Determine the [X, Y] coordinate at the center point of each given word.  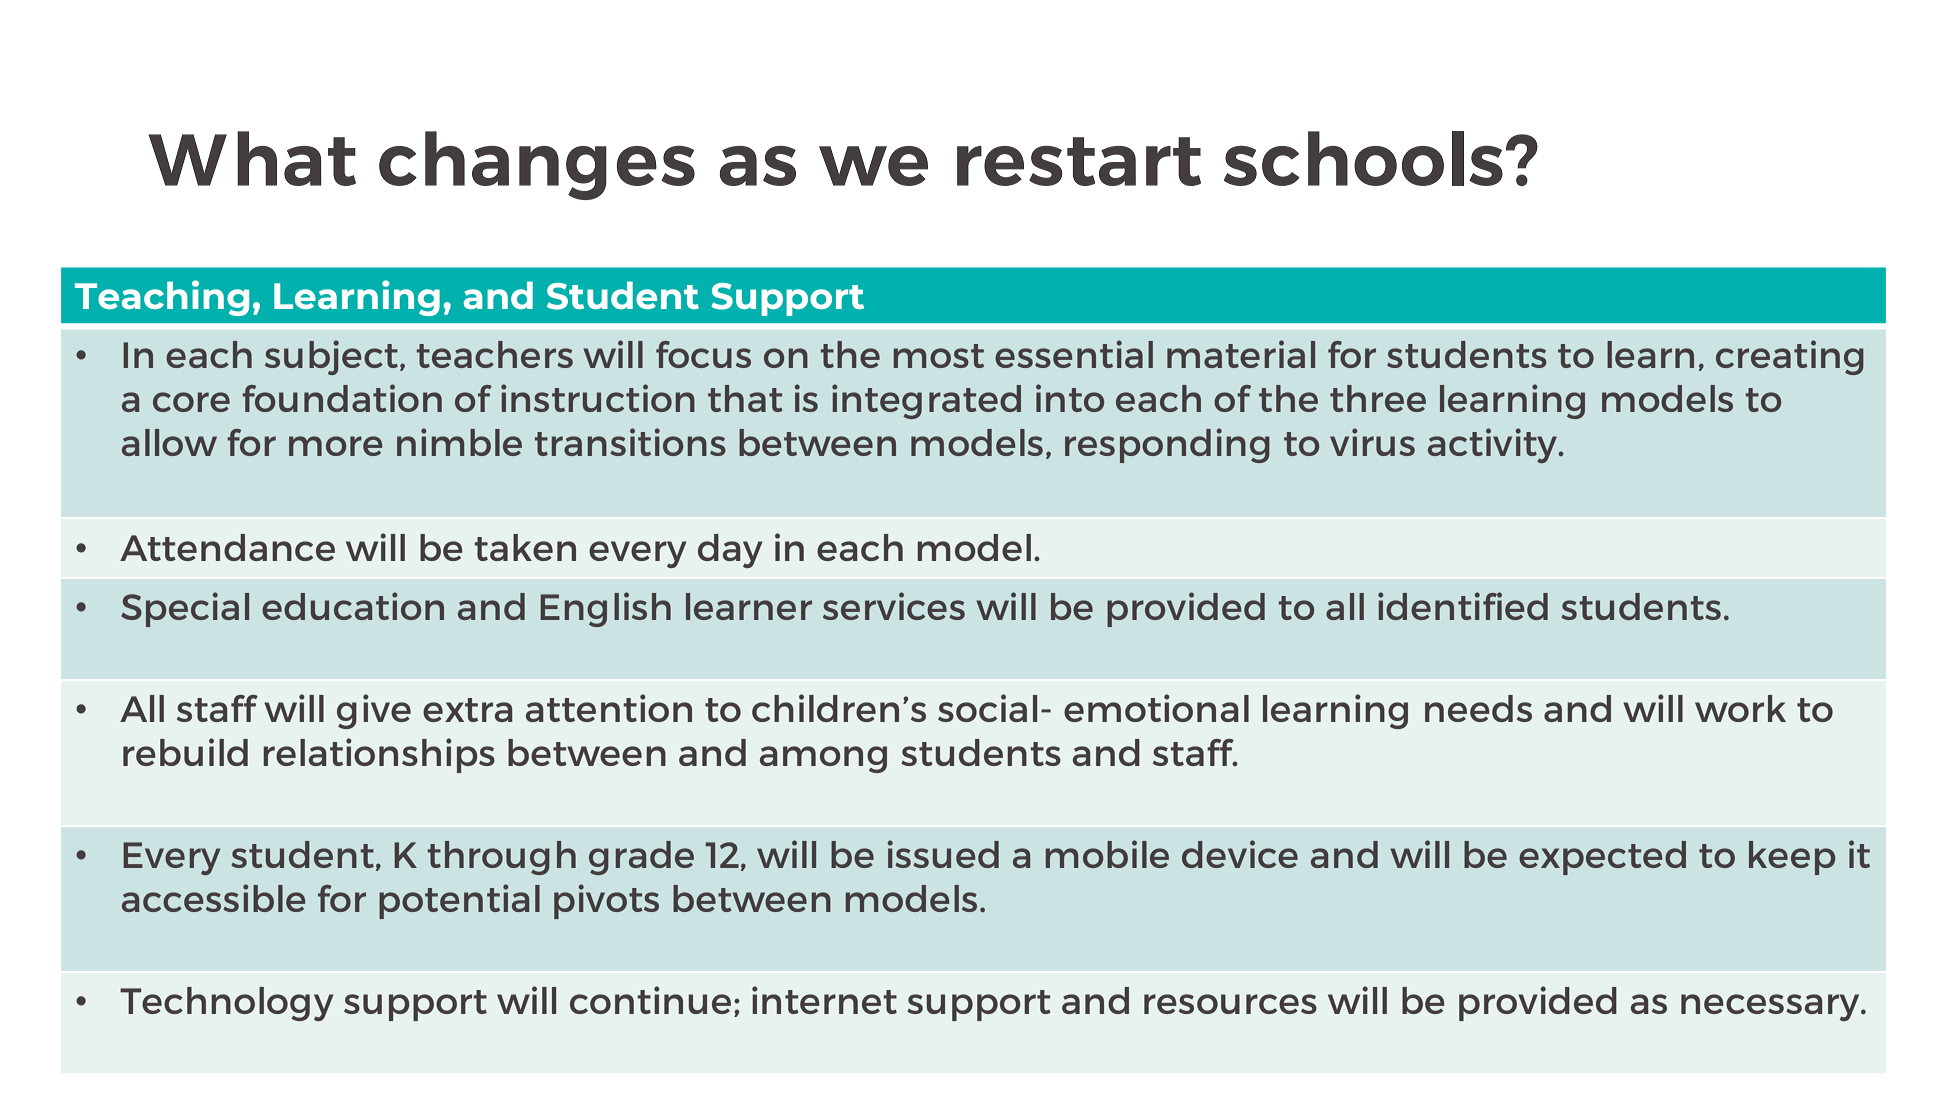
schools [1363, 158]
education [353, 606]
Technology [227, 1004]
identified [1463, 606]
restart [1079, 161]
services [894, 606]
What [252, 158]
